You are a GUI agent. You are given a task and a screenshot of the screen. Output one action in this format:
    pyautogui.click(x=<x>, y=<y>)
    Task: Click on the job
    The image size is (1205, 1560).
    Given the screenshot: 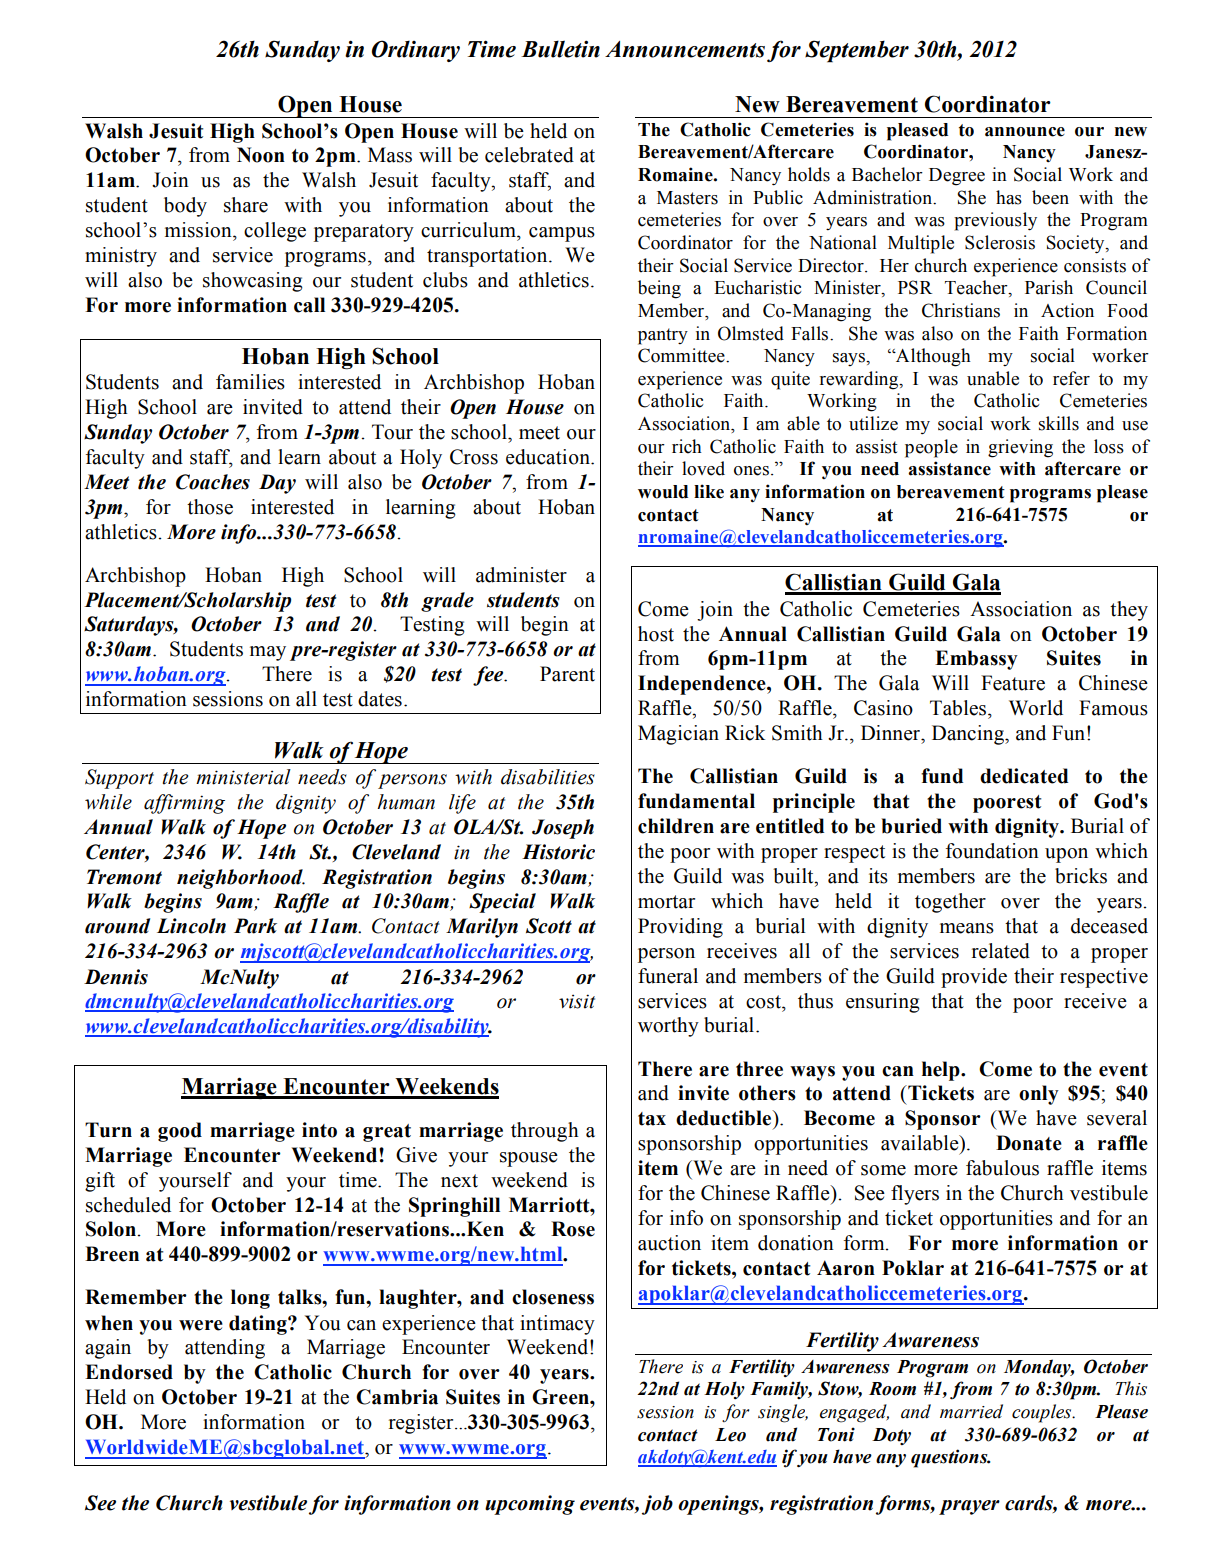 What is the action you would take?
    pyautogui.click(x=657, y=1505)
